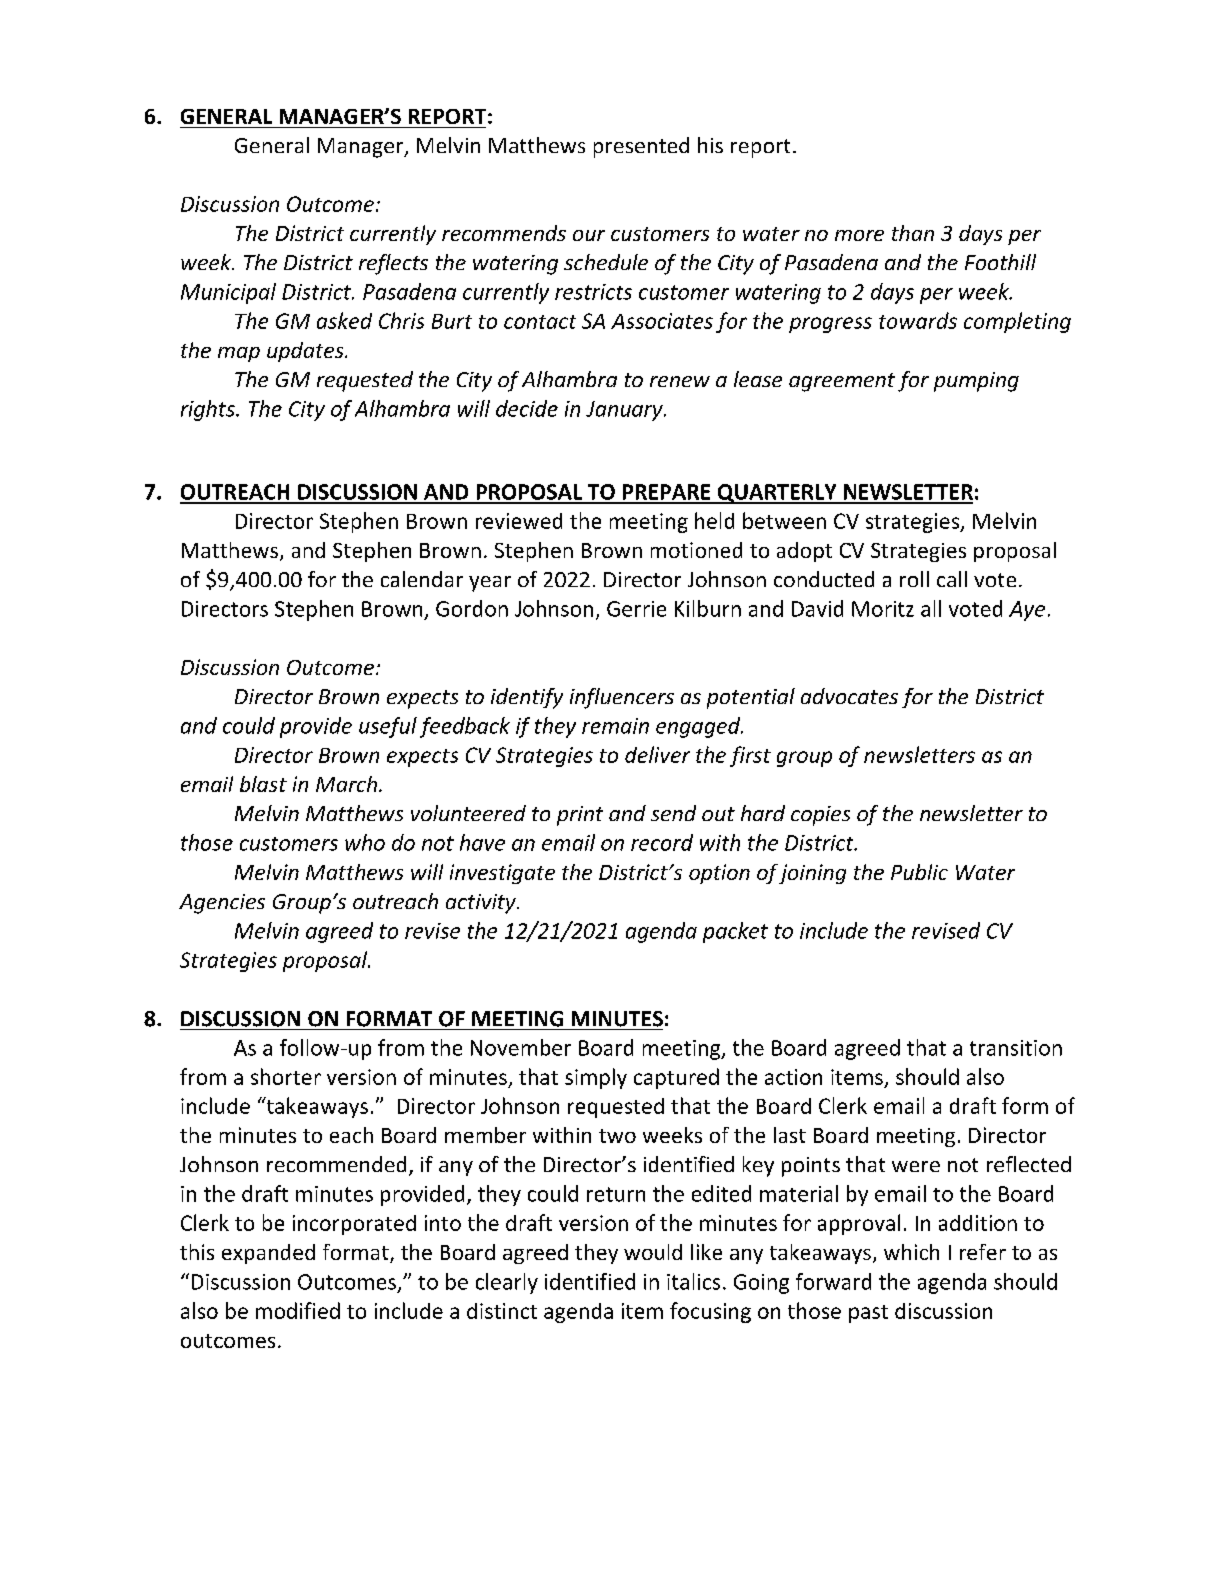 This page has height=1582, width=1222. What do you see at coordinates (919, 872) in the page?
I see `Public` at bounding box center [919, 872].
